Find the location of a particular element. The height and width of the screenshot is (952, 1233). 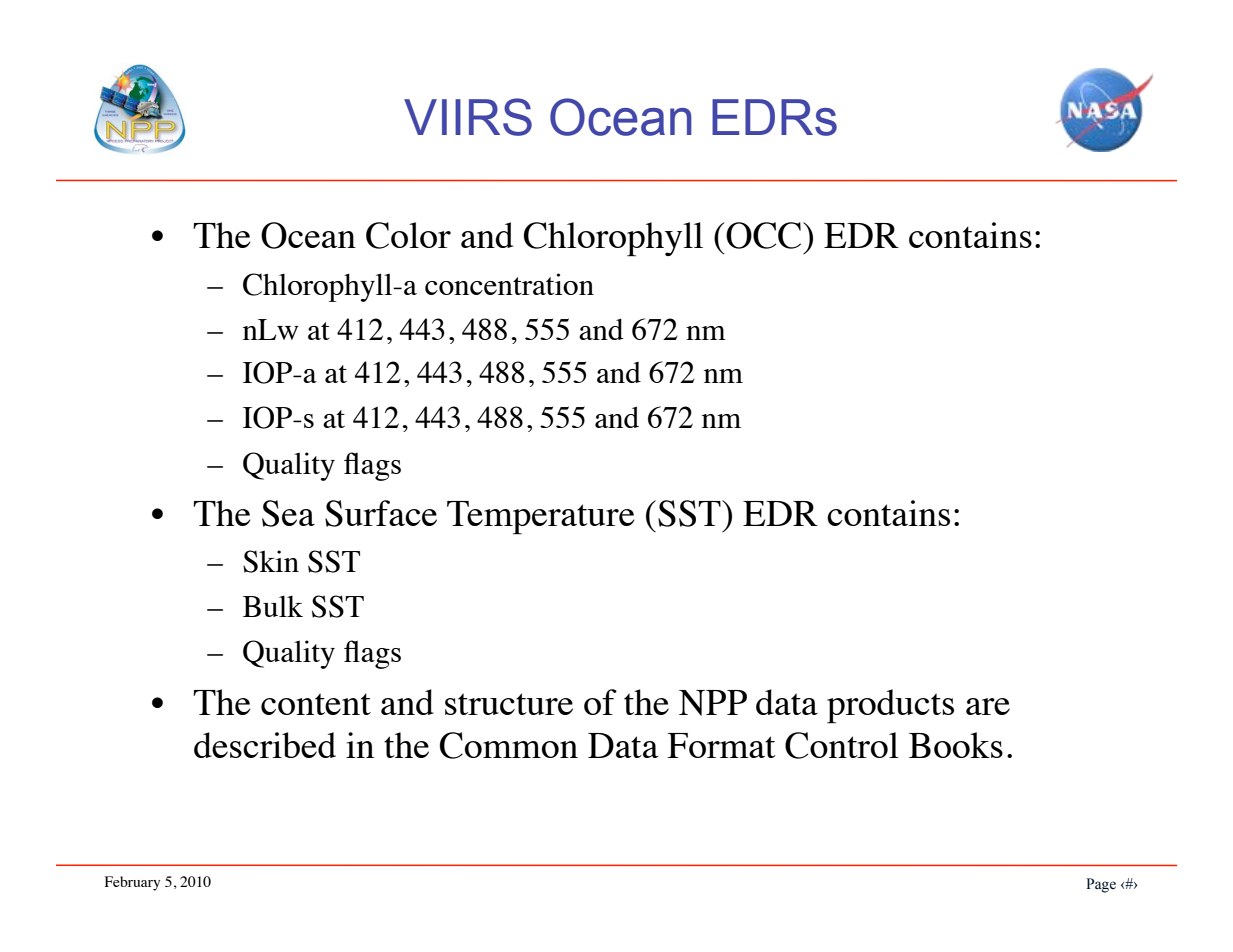

OCC is located at coordinates (765, 235).
